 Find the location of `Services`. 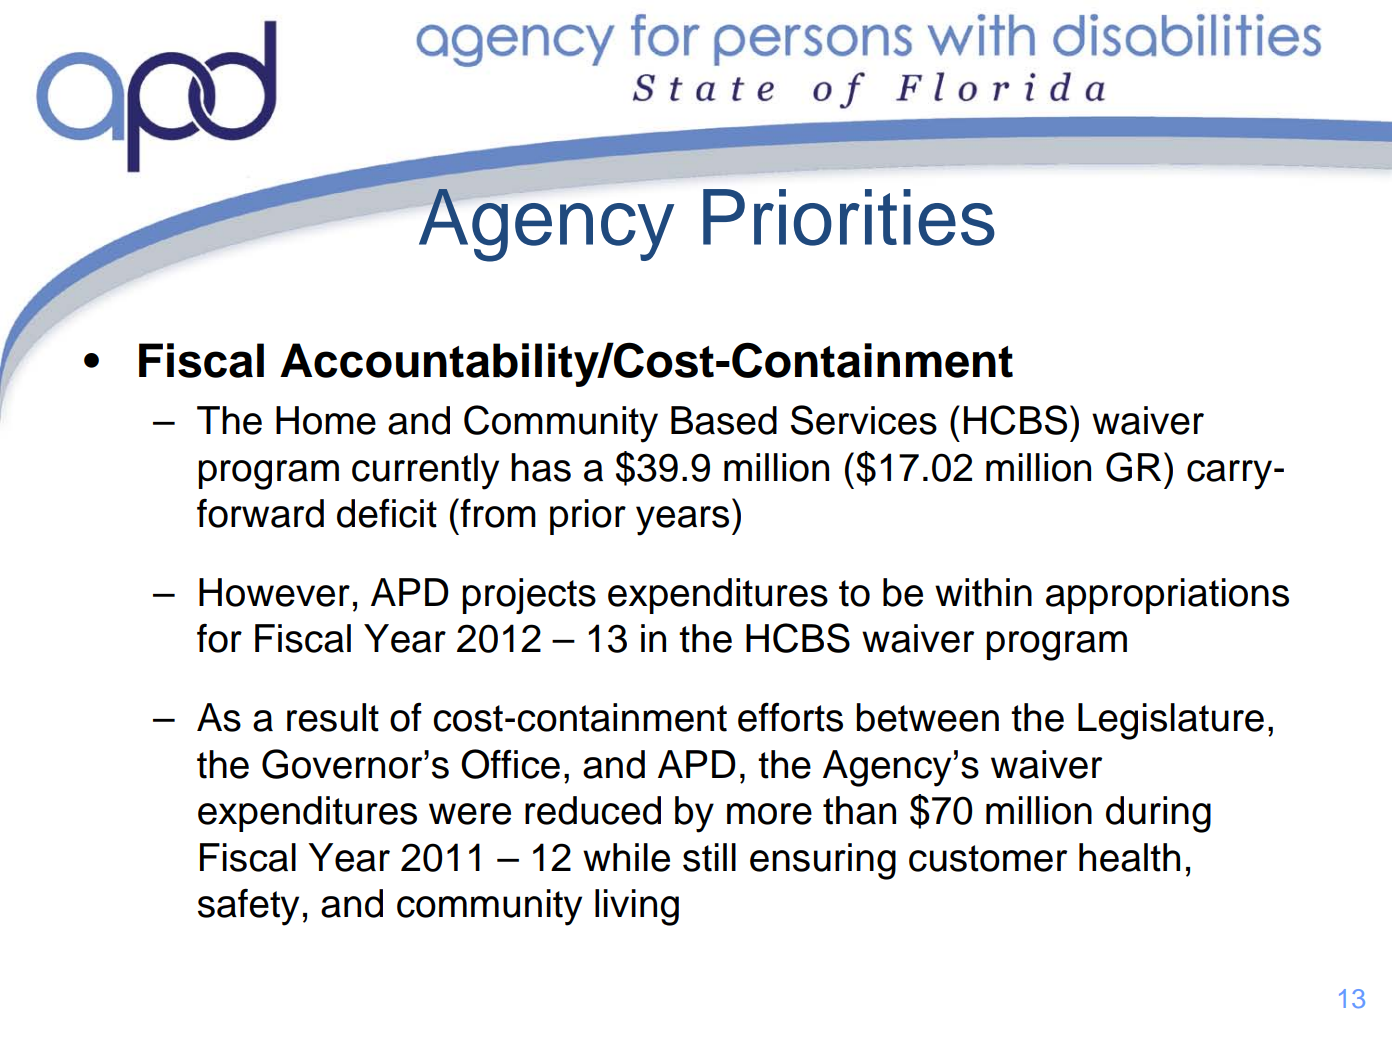

Services is located at coordinates (864, 420).
